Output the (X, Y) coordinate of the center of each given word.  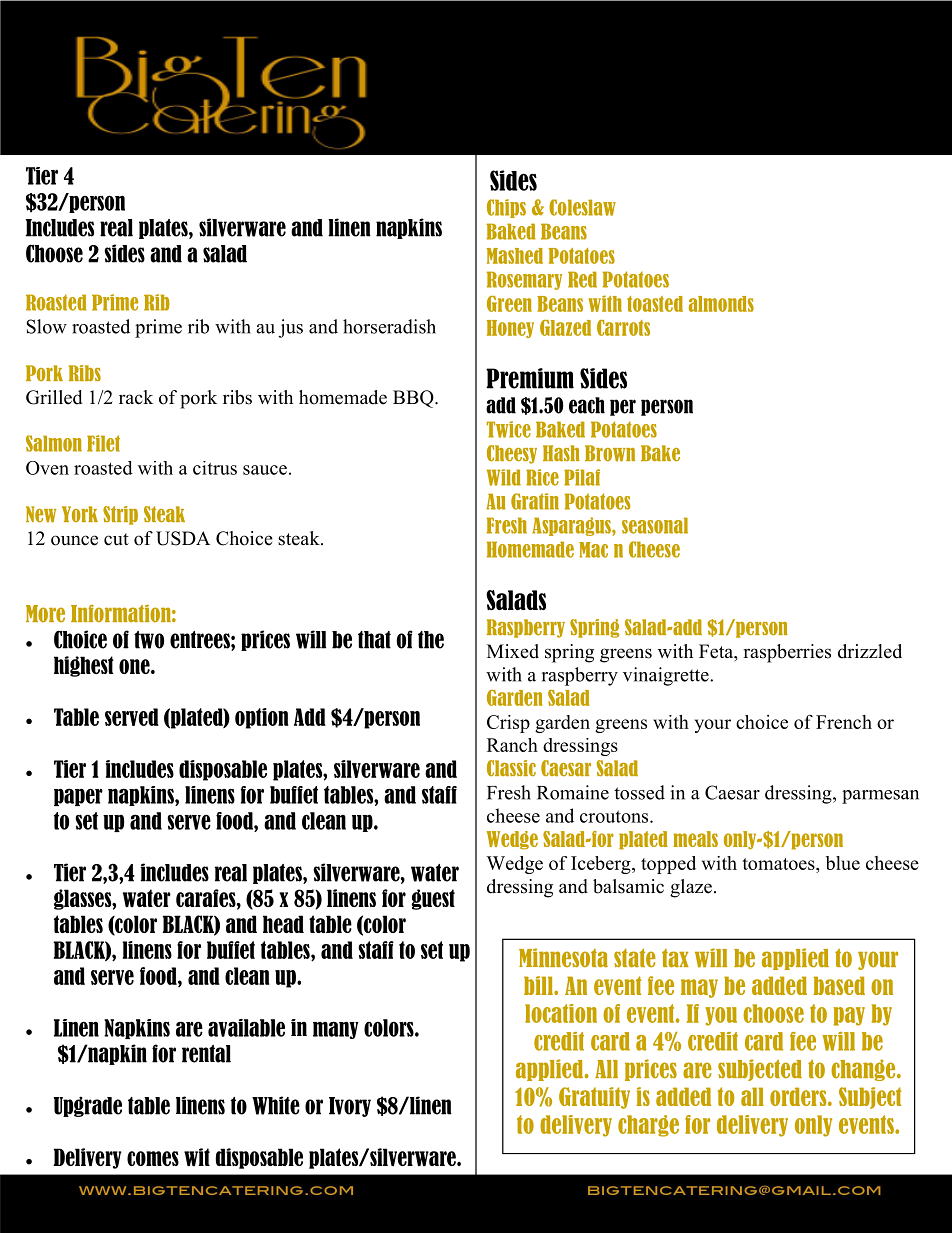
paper (78, 797)
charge (648, 1126)
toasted (655, 304)
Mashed (515, 256)
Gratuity (594, 1098)
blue (843, 863)
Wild (503, 477)
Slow (47, 326)
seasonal (655, 525)
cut (116, 539)
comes (153, 1158)
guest (433, 899)
